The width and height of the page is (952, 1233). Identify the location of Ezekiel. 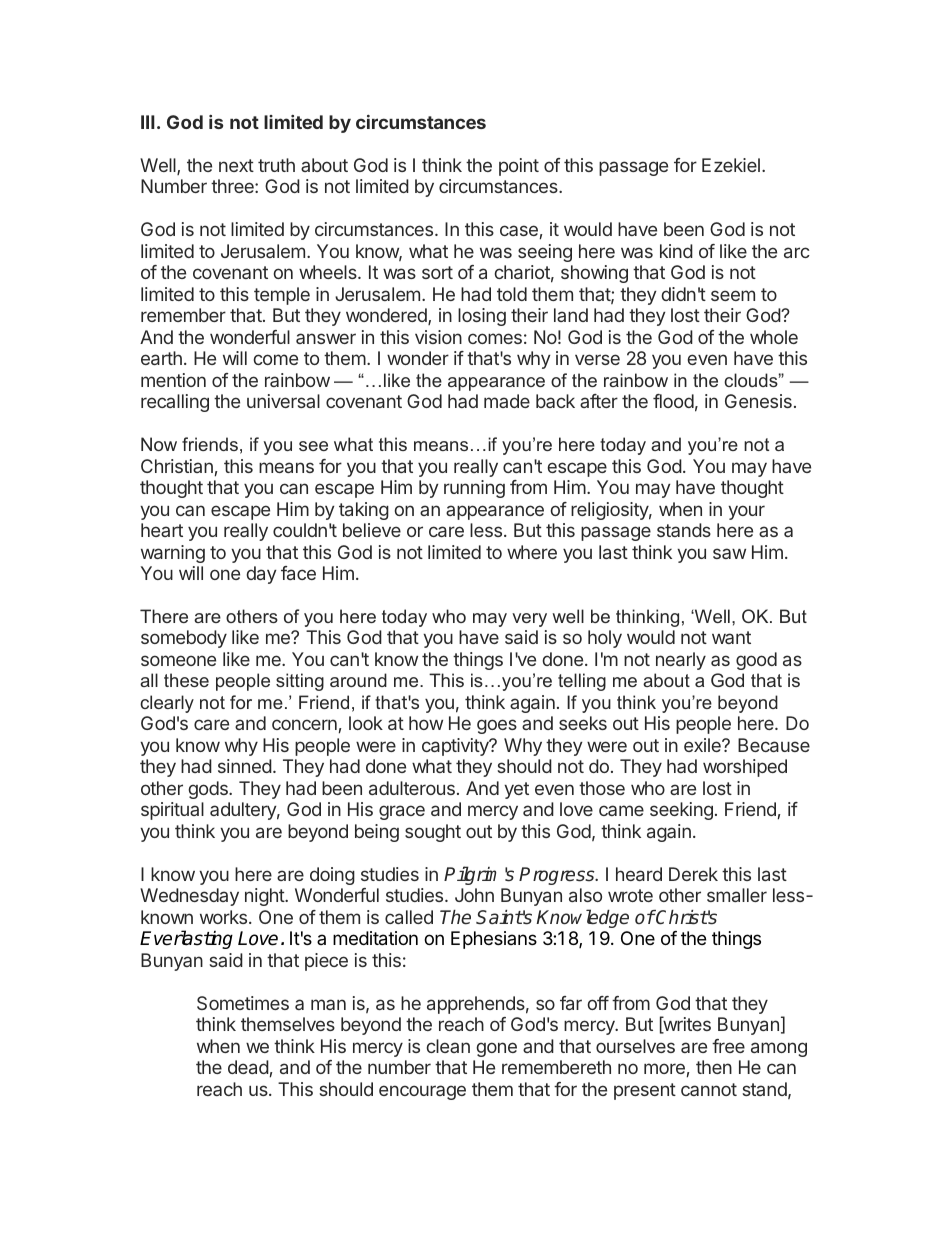
(731, 165).
